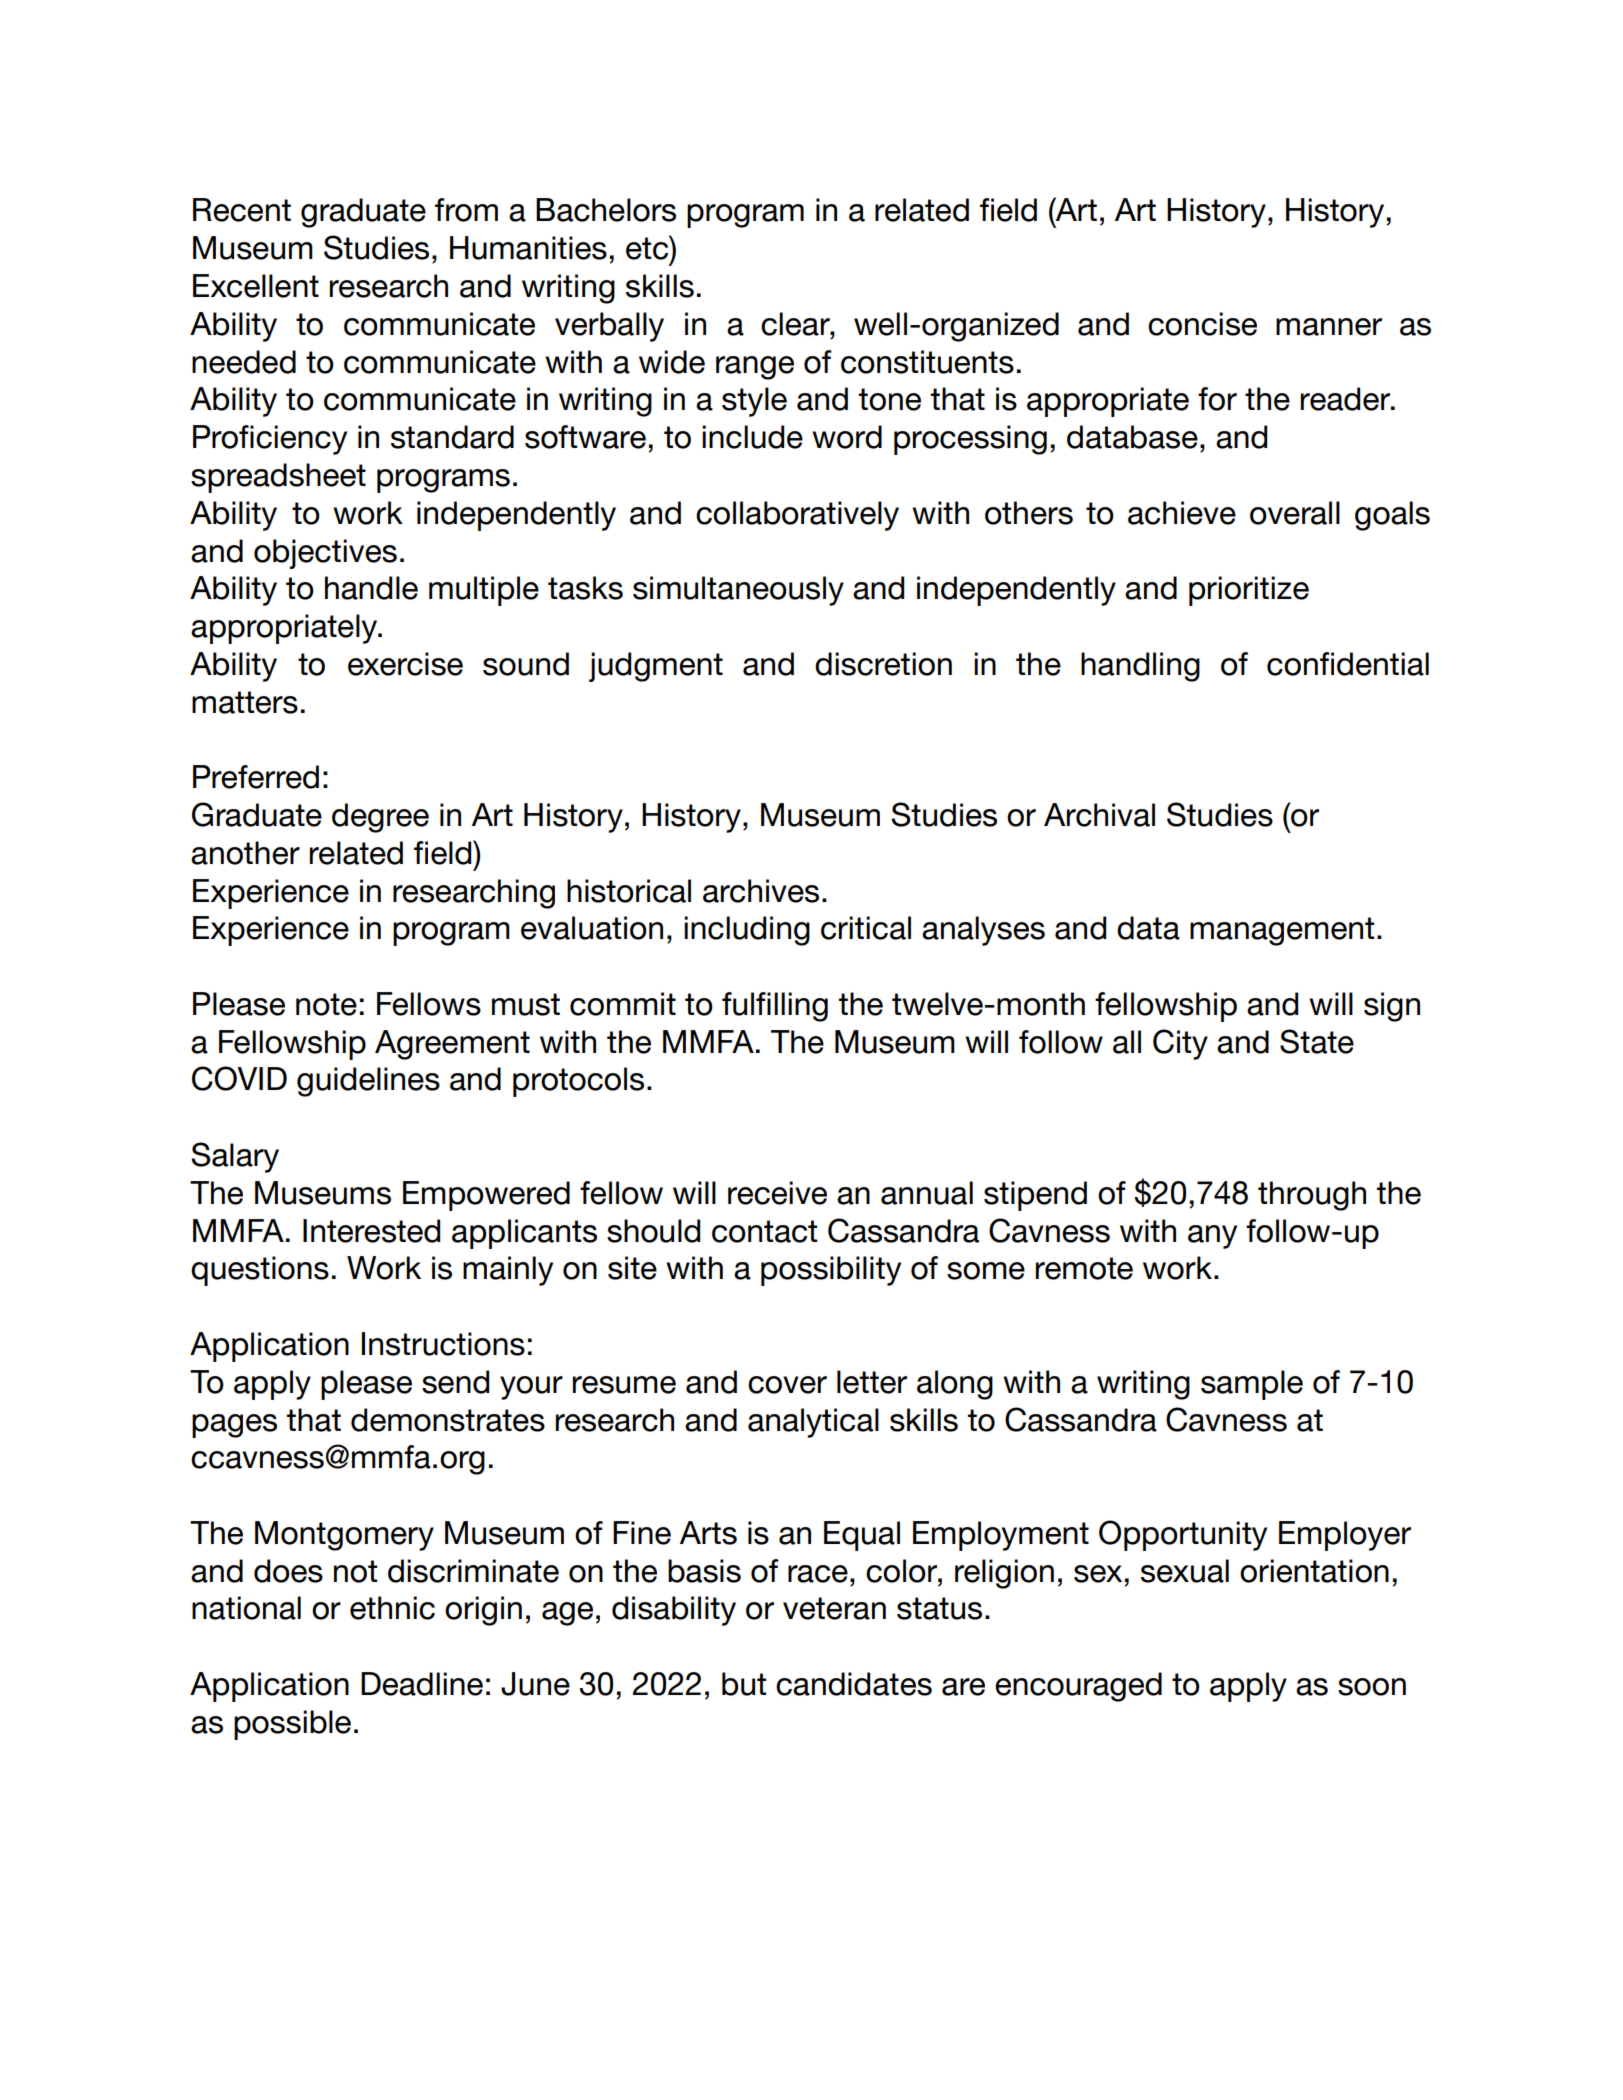 This screenshot has height=2100, width=1623. I want to click on objectives, so click(325, 554).
